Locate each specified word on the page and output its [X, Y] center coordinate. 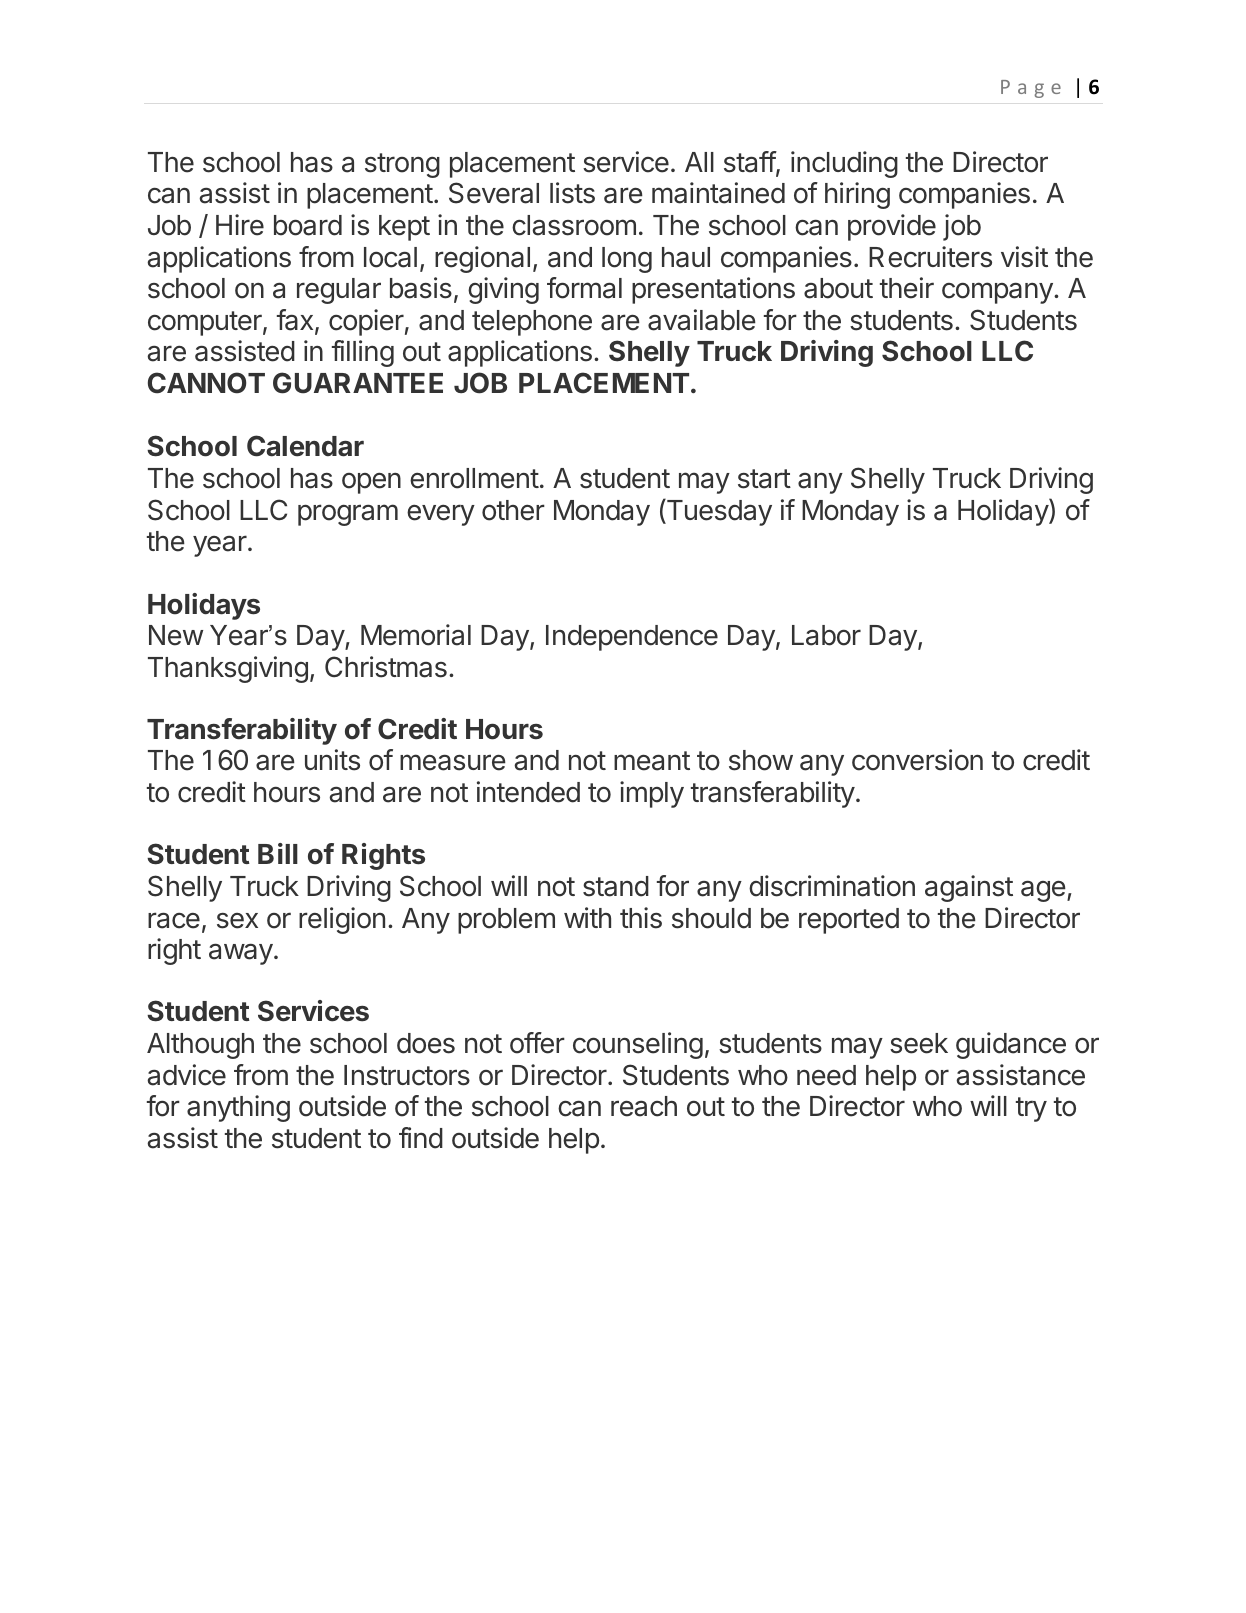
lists [572, 193]
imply [652, 794]
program [348, 515]
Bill [278, 853]
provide [892, 227]
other [513, 510]
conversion [917, 760]
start [764, 479]
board [308, 225]
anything [238, 1108]
